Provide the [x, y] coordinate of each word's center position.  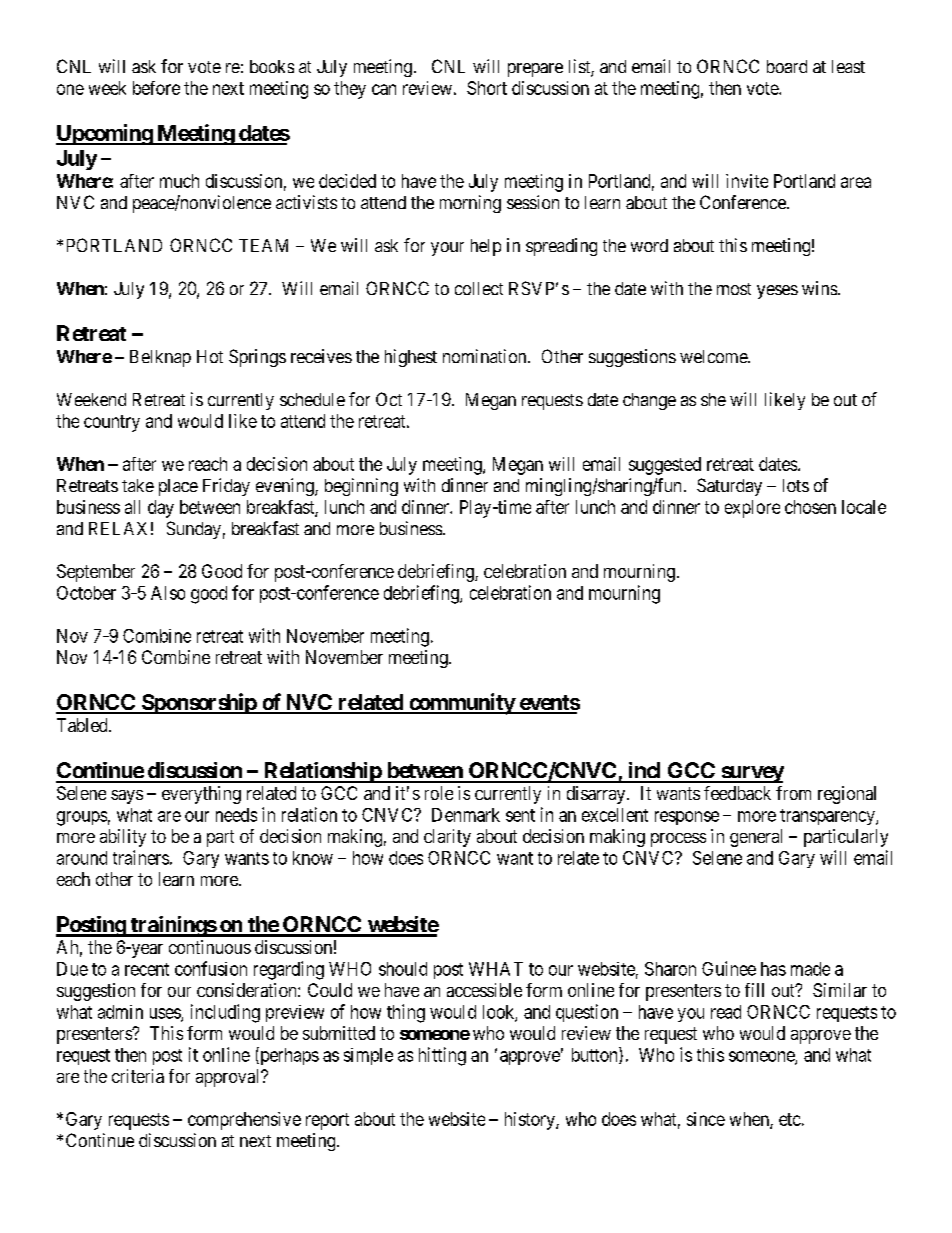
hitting [442, 1056]
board [787, 66]
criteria [138, 1076]
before [156, 88]
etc [790, 1119]
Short [487, 88]
